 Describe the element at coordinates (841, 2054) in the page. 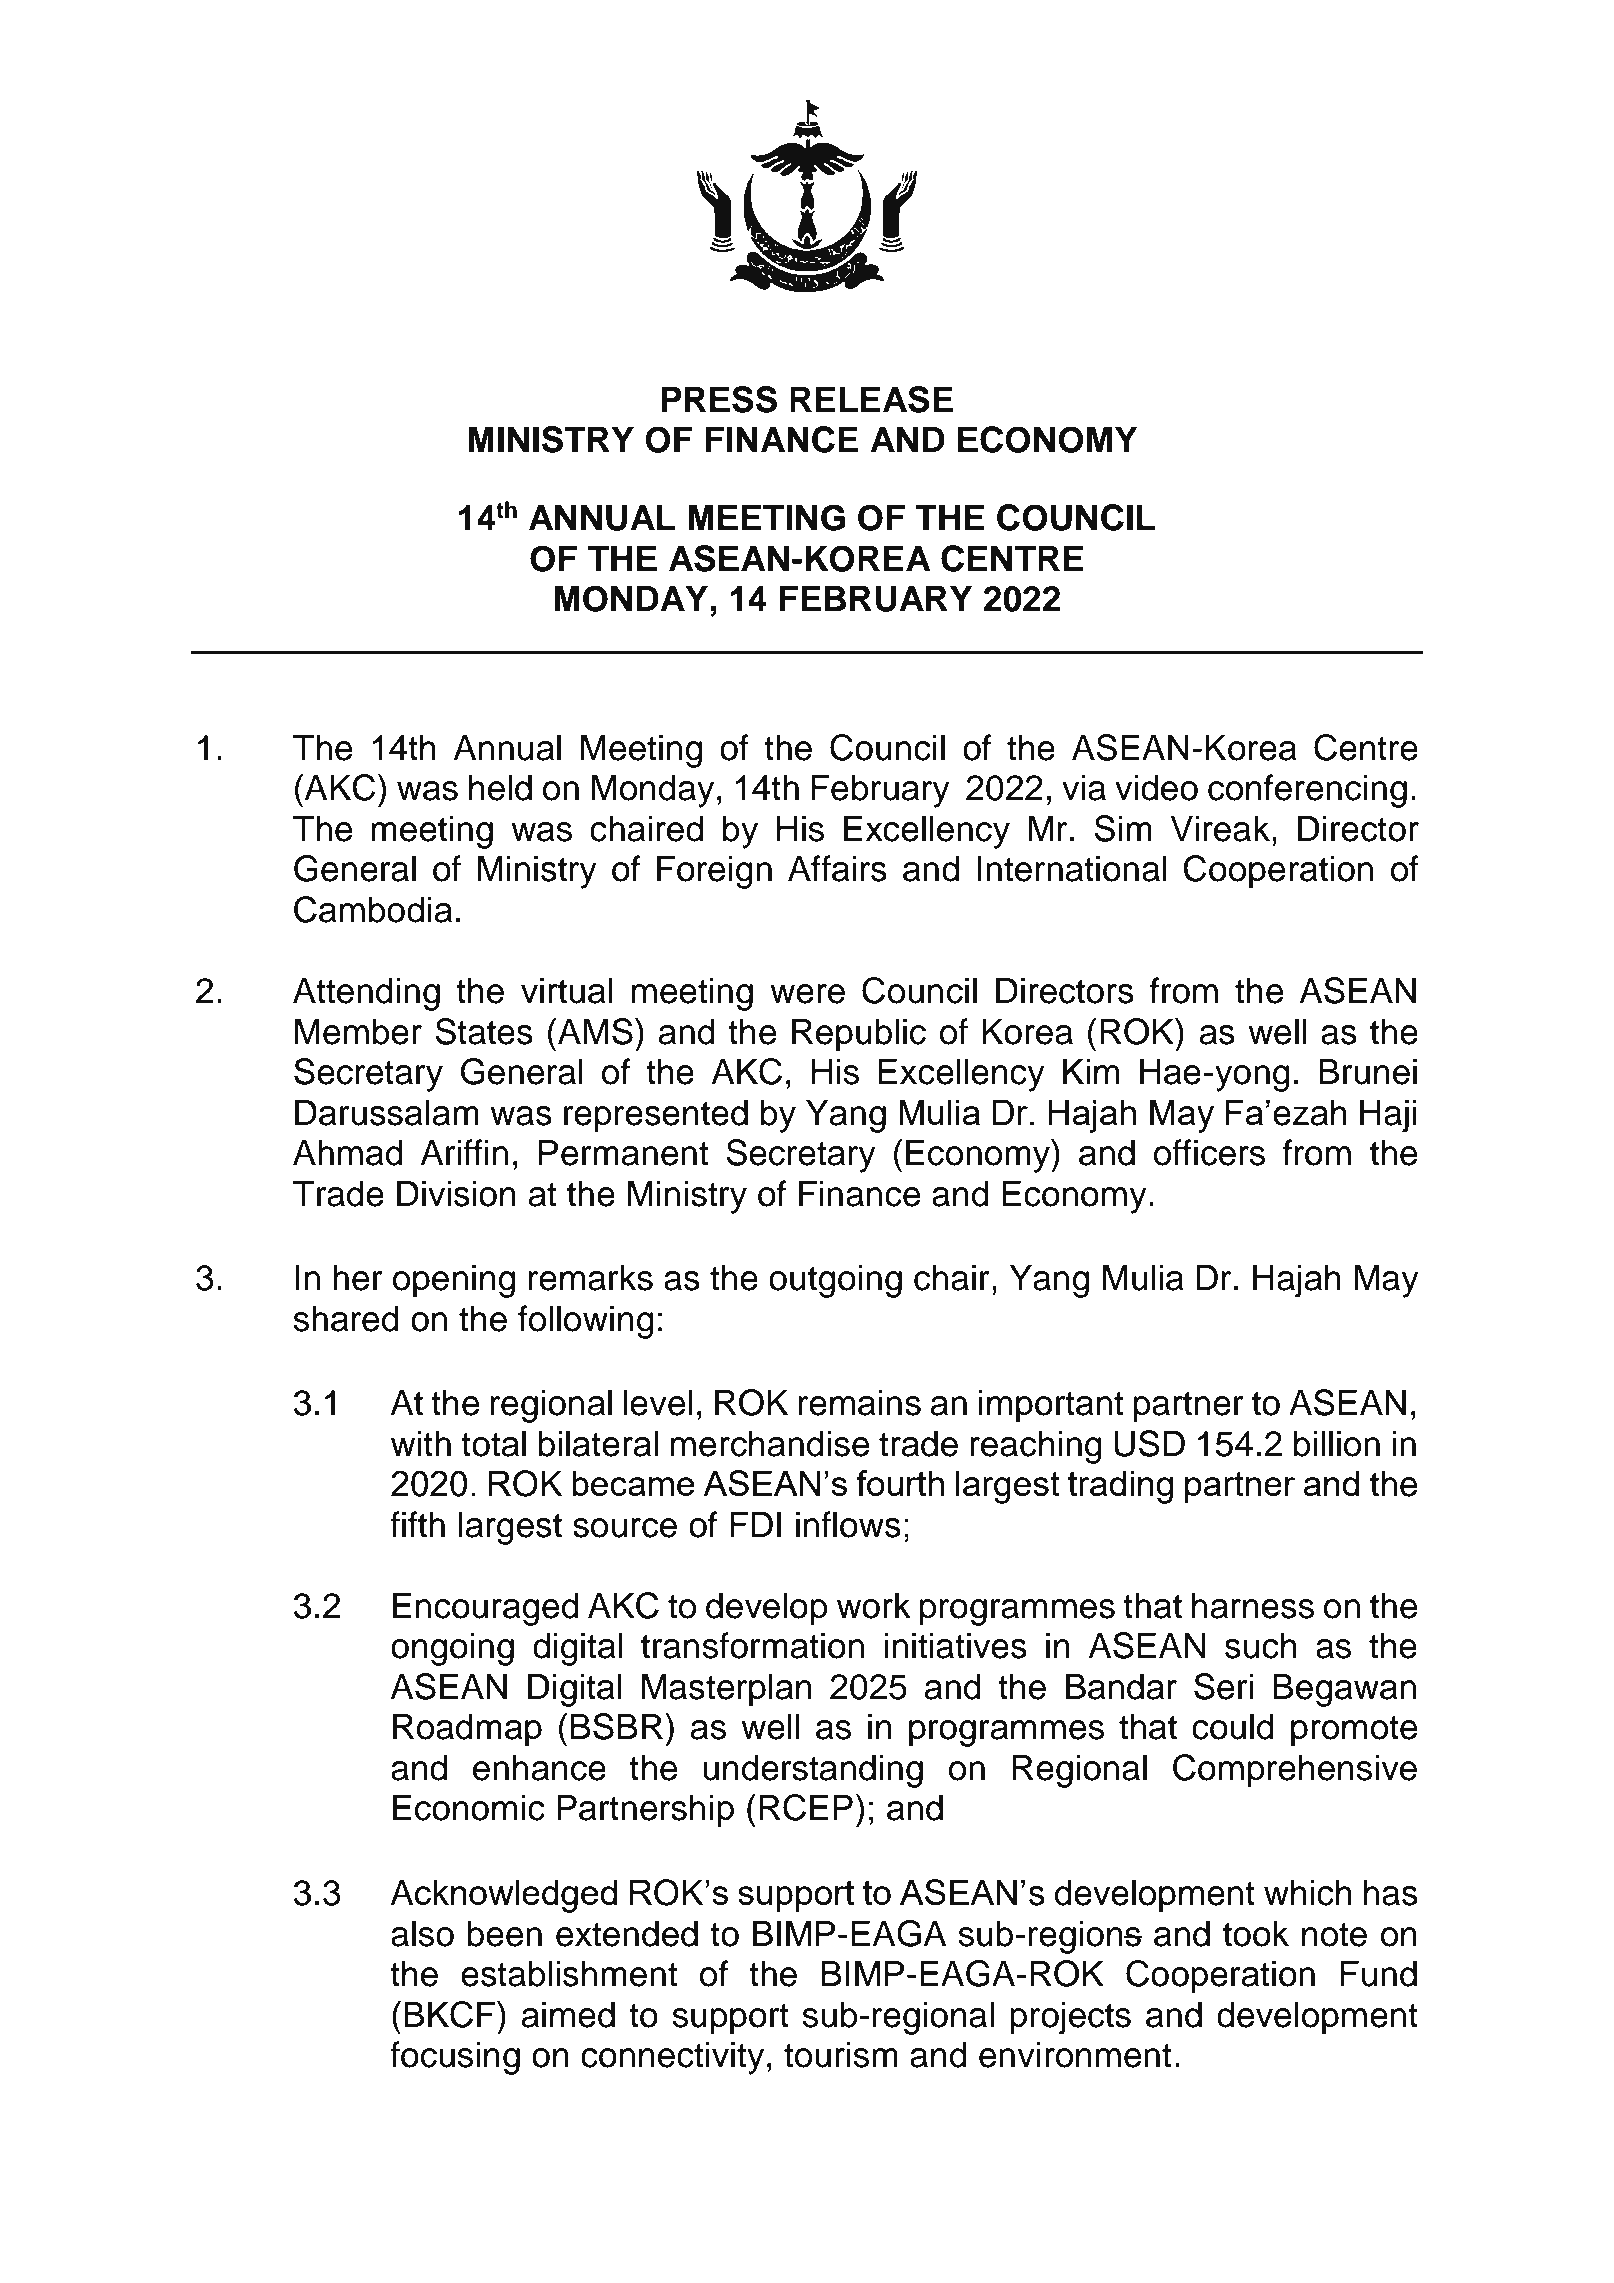

I see `tourism` at that location.
